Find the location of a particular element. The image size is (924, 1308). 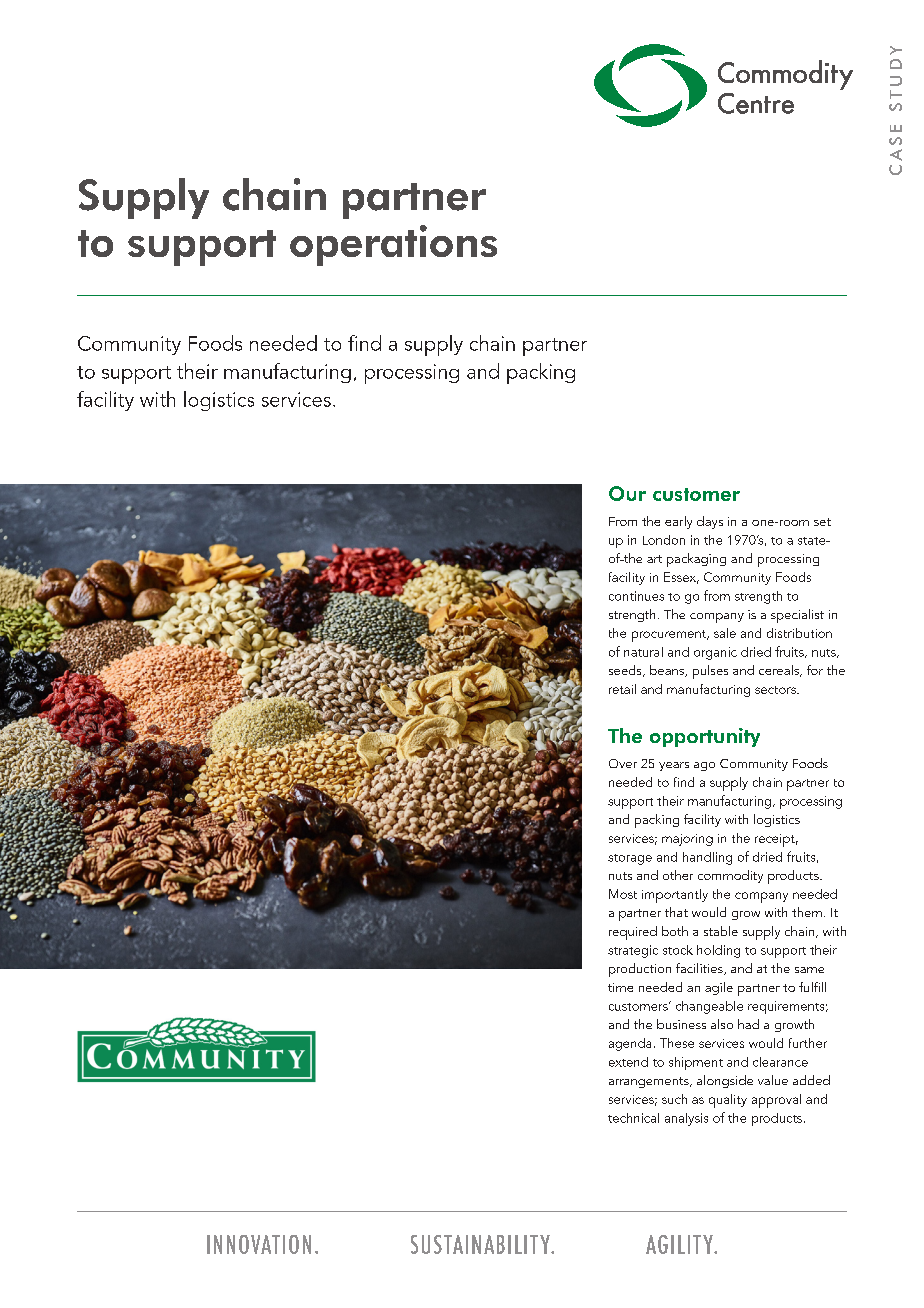

continues is located at coordinates (636, 596).
